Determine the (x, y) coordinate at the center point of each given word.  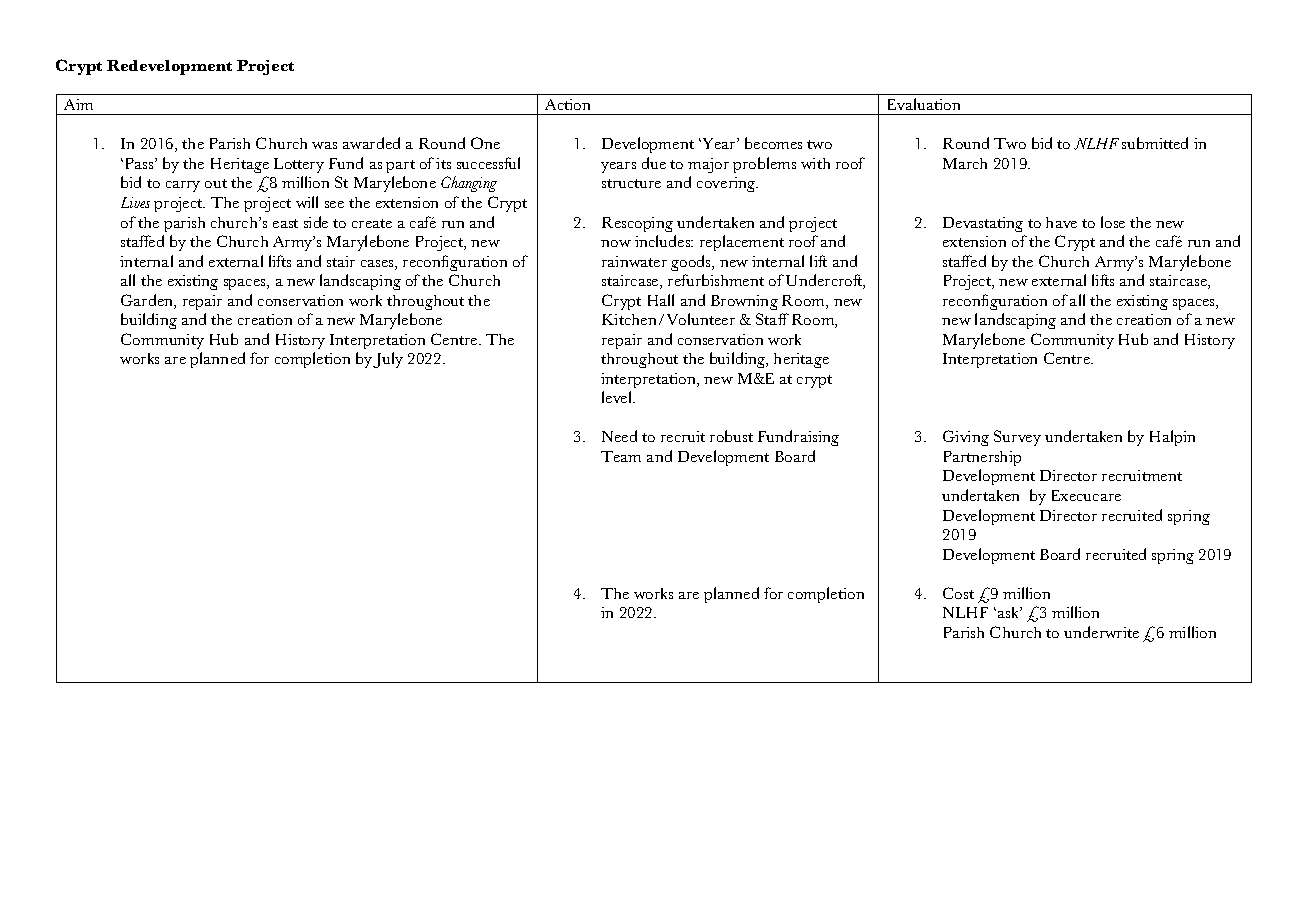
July (388, 360)
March (965, 163)
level (618, 397)
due (654, 163)
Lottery (299, 165)
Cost (958, 593)
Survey (1017, 438)
